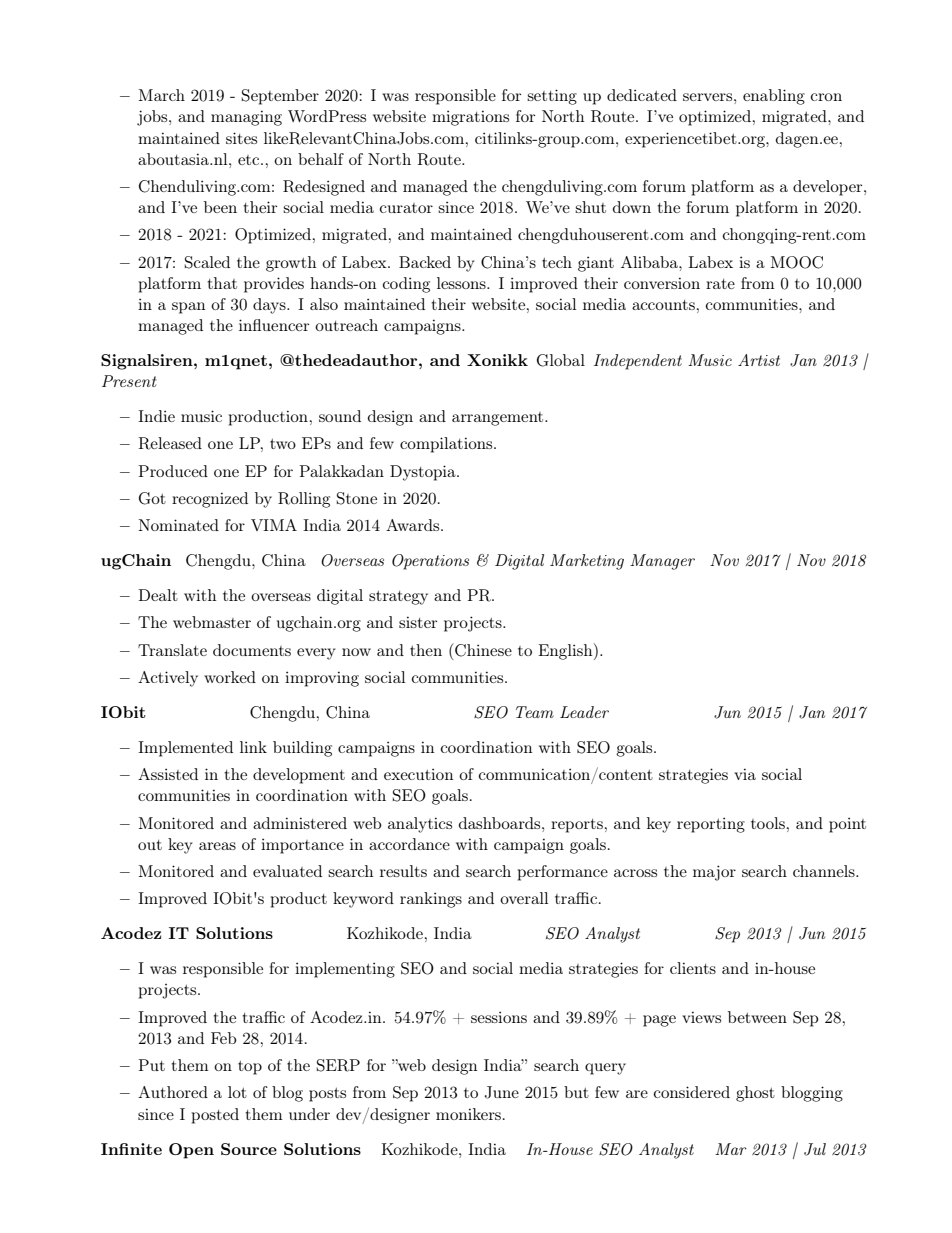  What do you see at coordinates (774, 97) in the image?
I see `enabling` at bounding box center [774, 97].
